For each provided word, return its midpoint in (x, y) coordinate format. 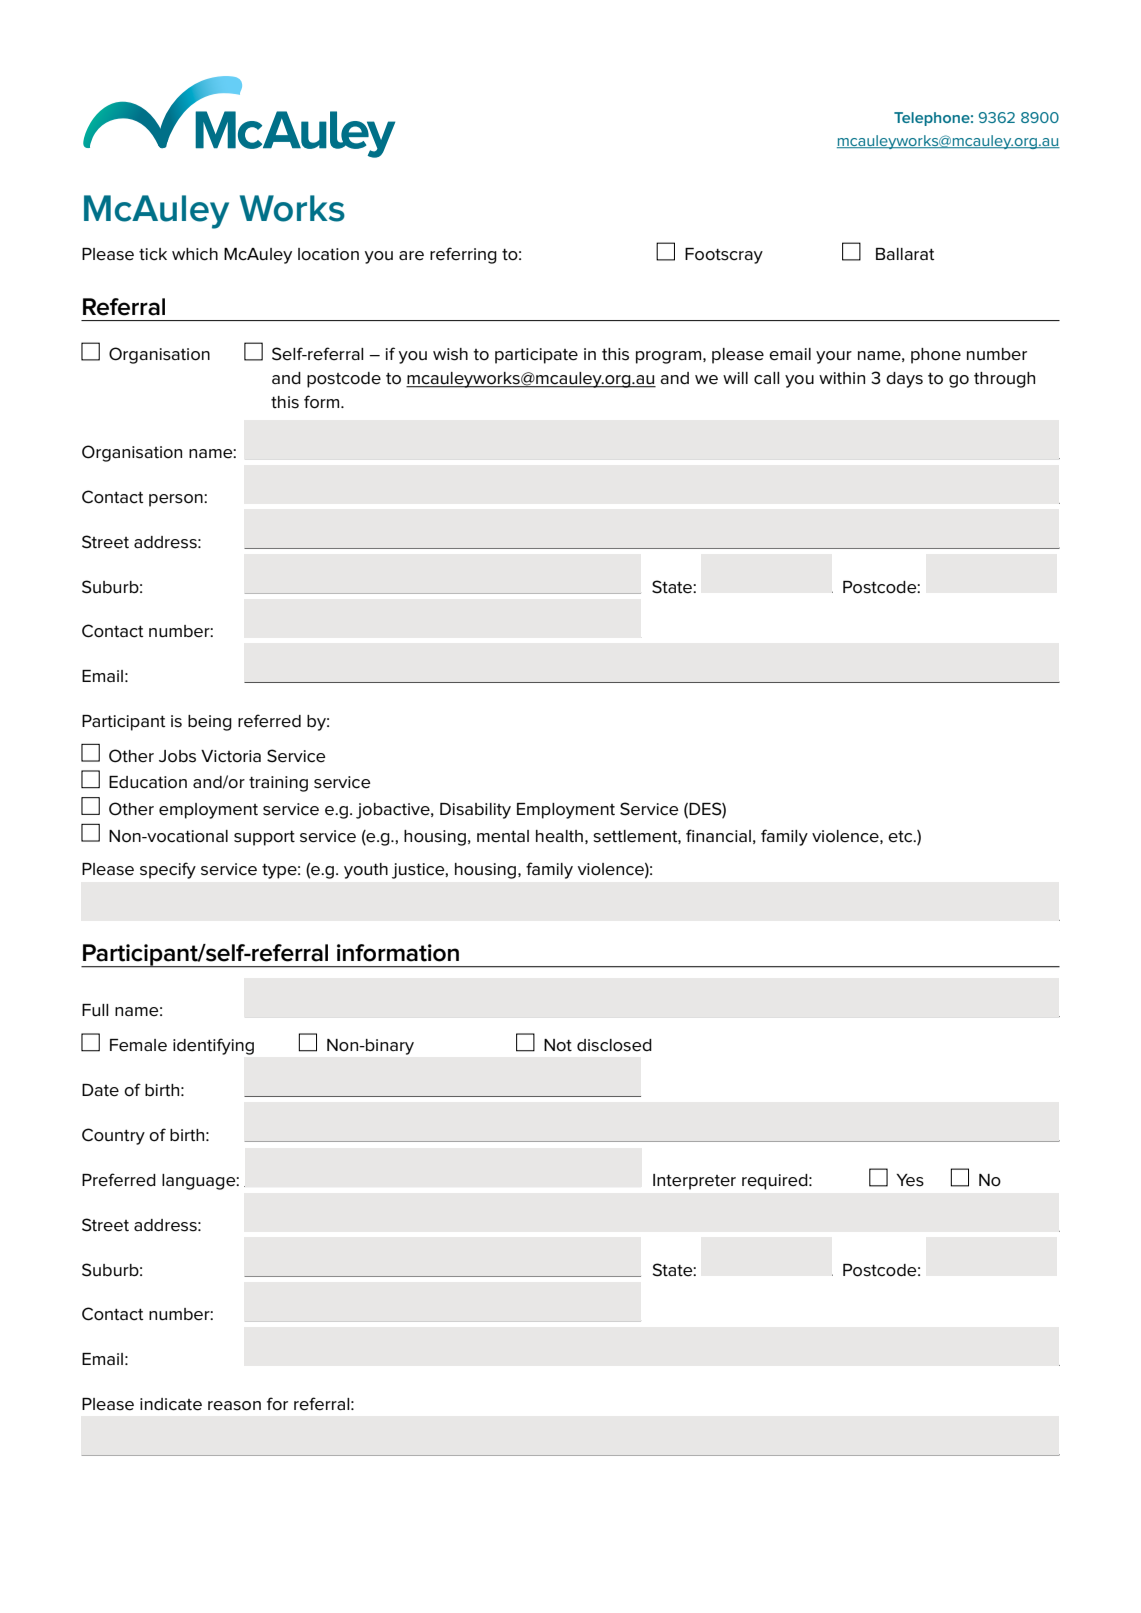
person (177, 500)
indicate (171, 1404)
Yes (910, 1180)
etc (901, 837)
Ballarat (905, 254)
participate (536, 356)
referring (463, 255)
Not (558, 1045)
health (559, 836)
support (264, 838)
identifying (213, 1046)
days (904, 380)
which (195, 254)
